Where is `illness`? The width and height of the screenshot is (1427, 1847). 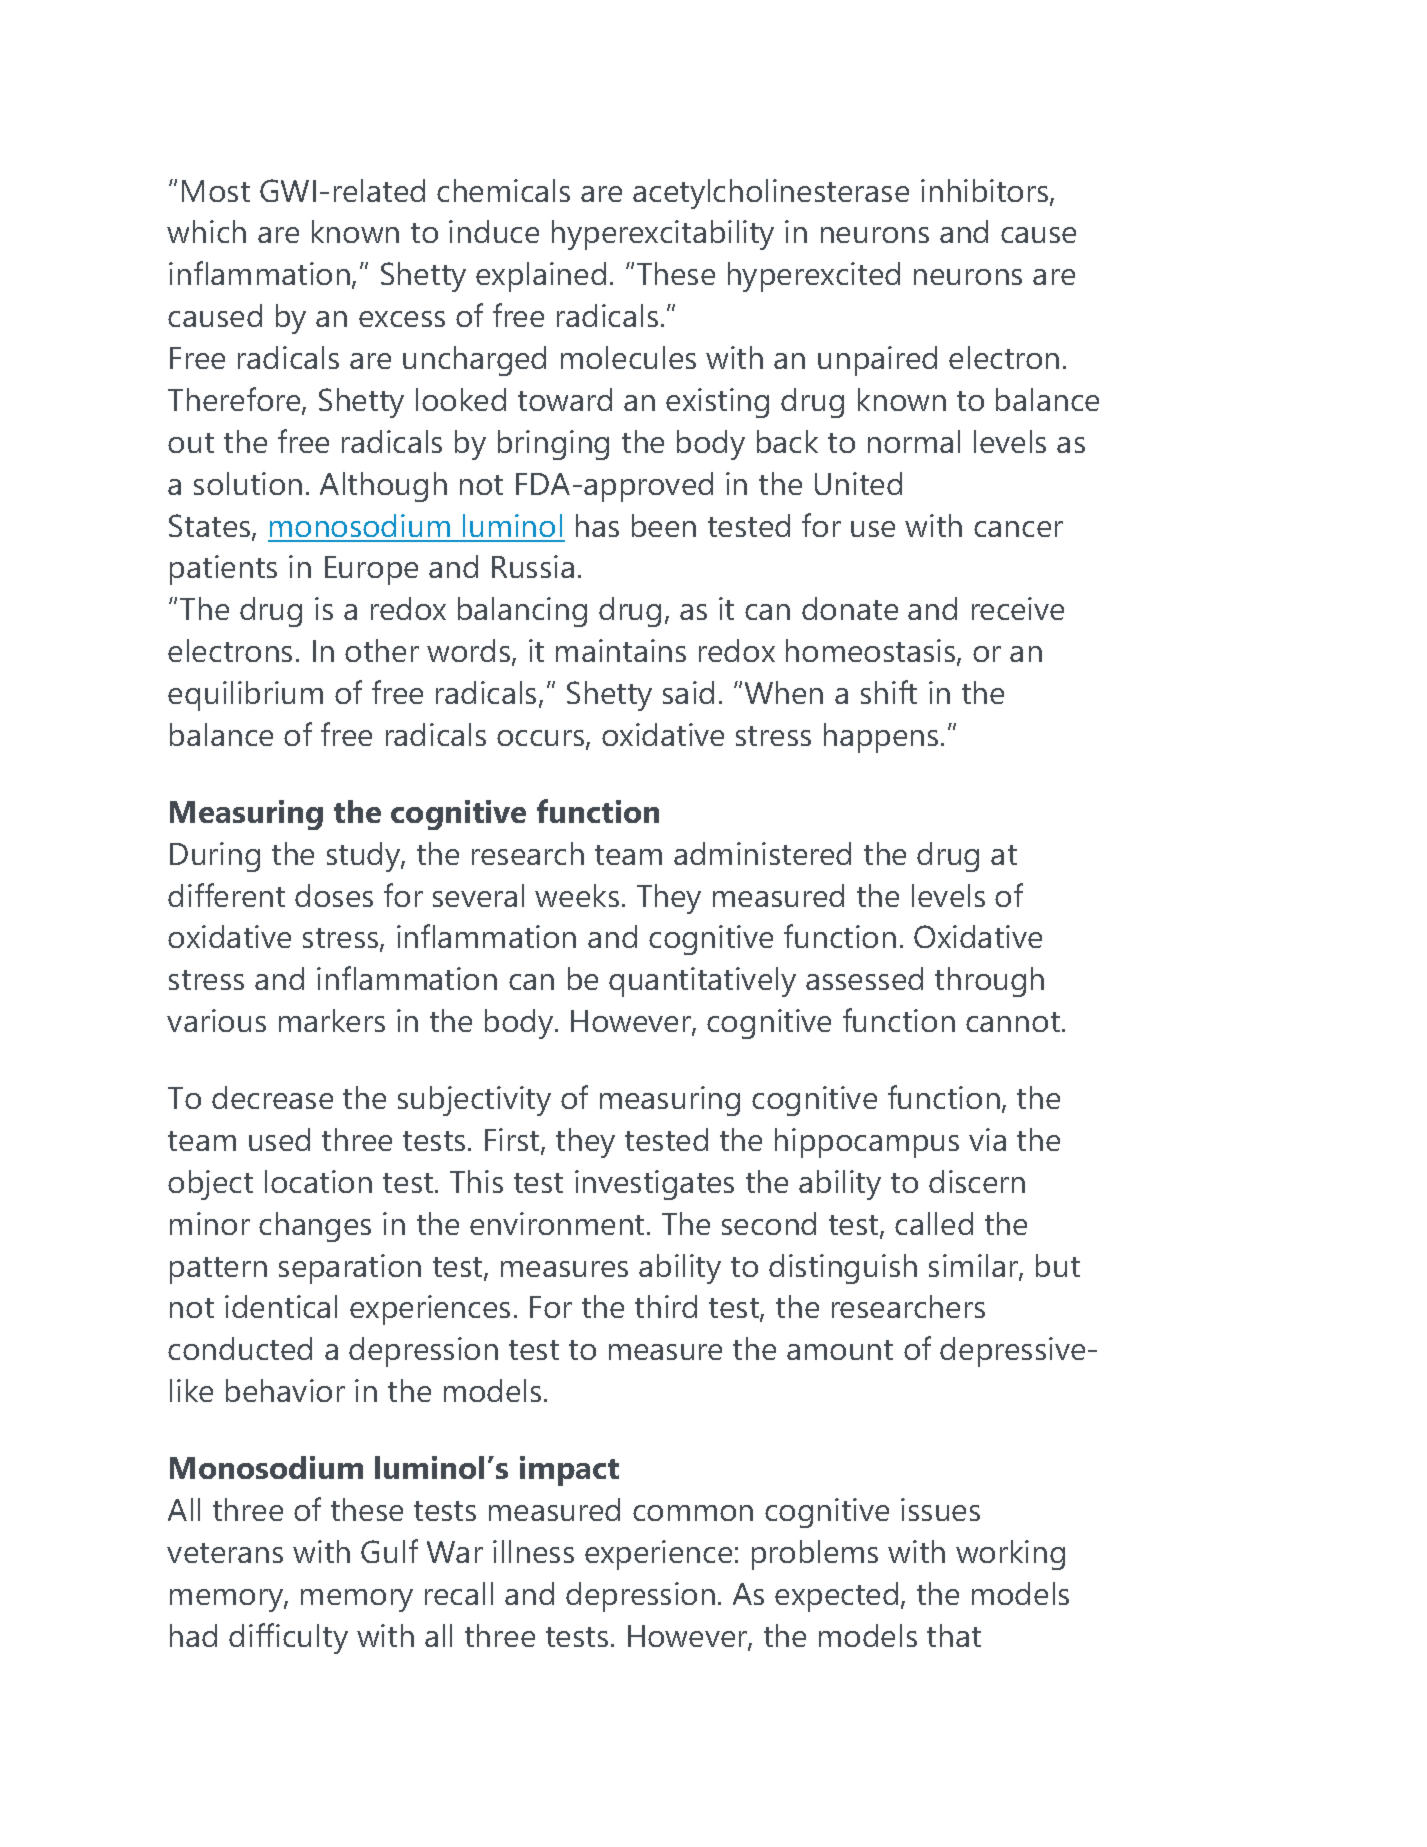 illness is located at coordinates (533, 1551).
